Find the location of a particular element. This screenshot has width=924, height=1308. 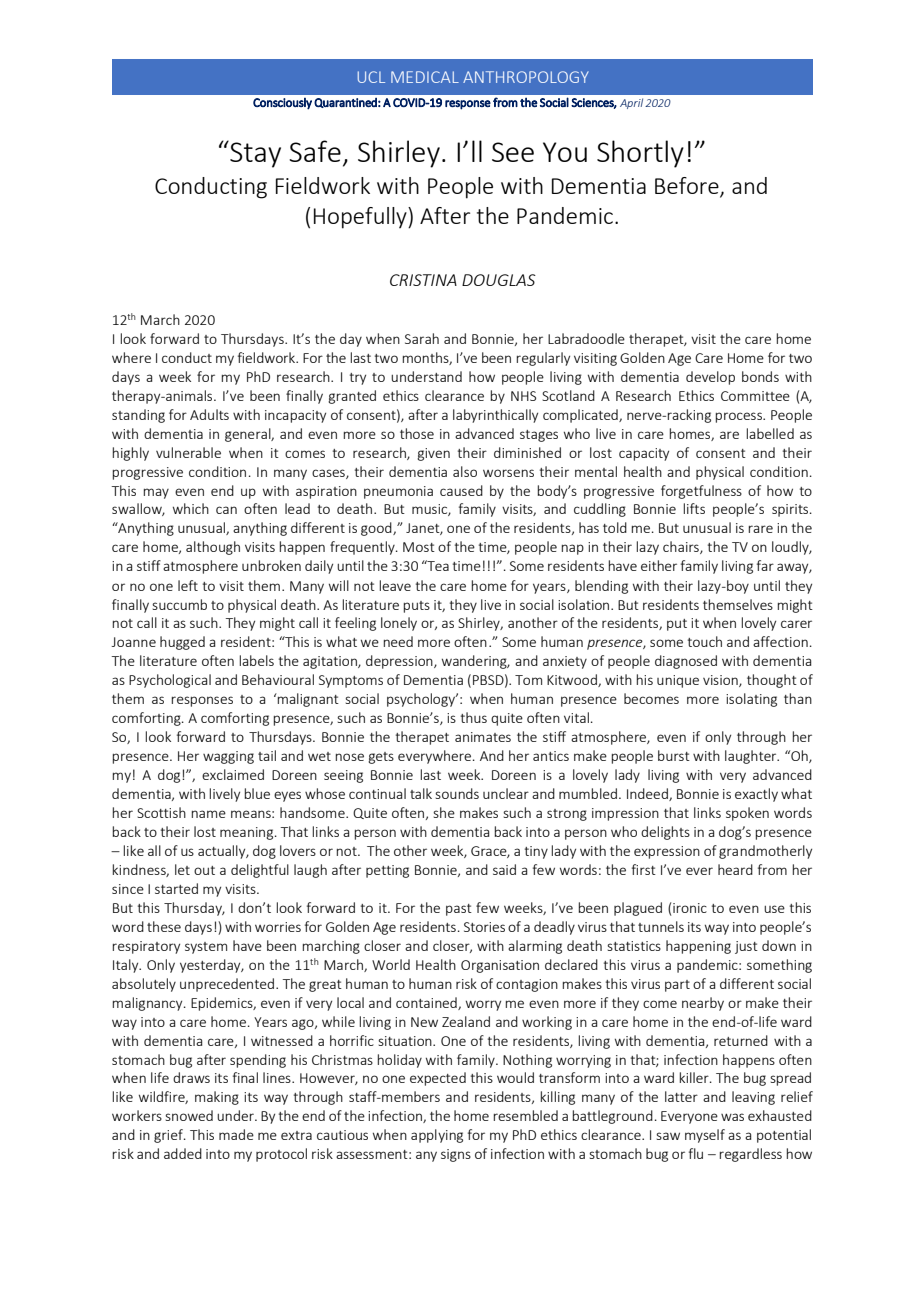

sounds is located at coordinates (457, 793).
